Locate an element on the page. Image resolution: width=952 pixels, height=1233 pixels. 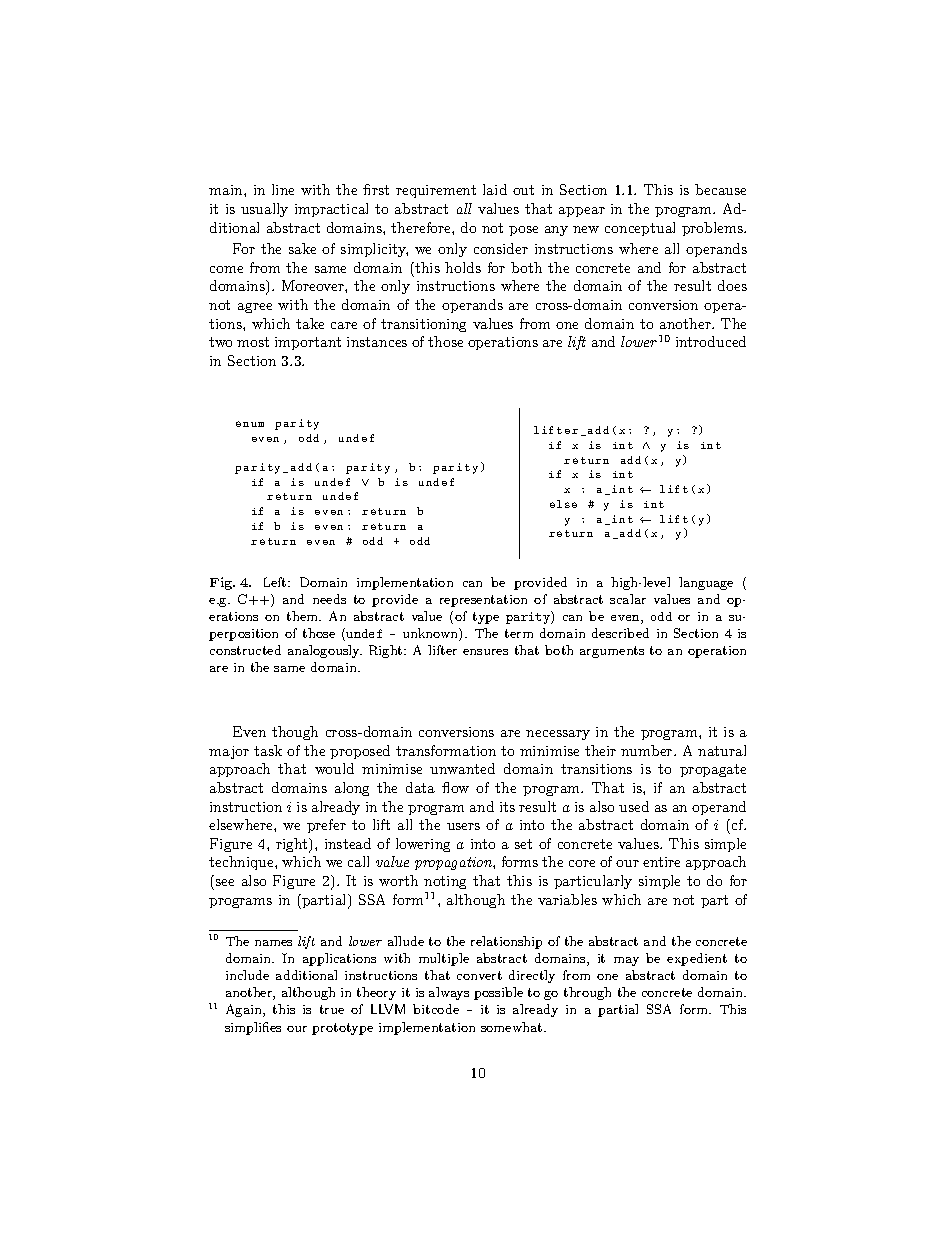
conceptual is located at coordinates (640, 229).
